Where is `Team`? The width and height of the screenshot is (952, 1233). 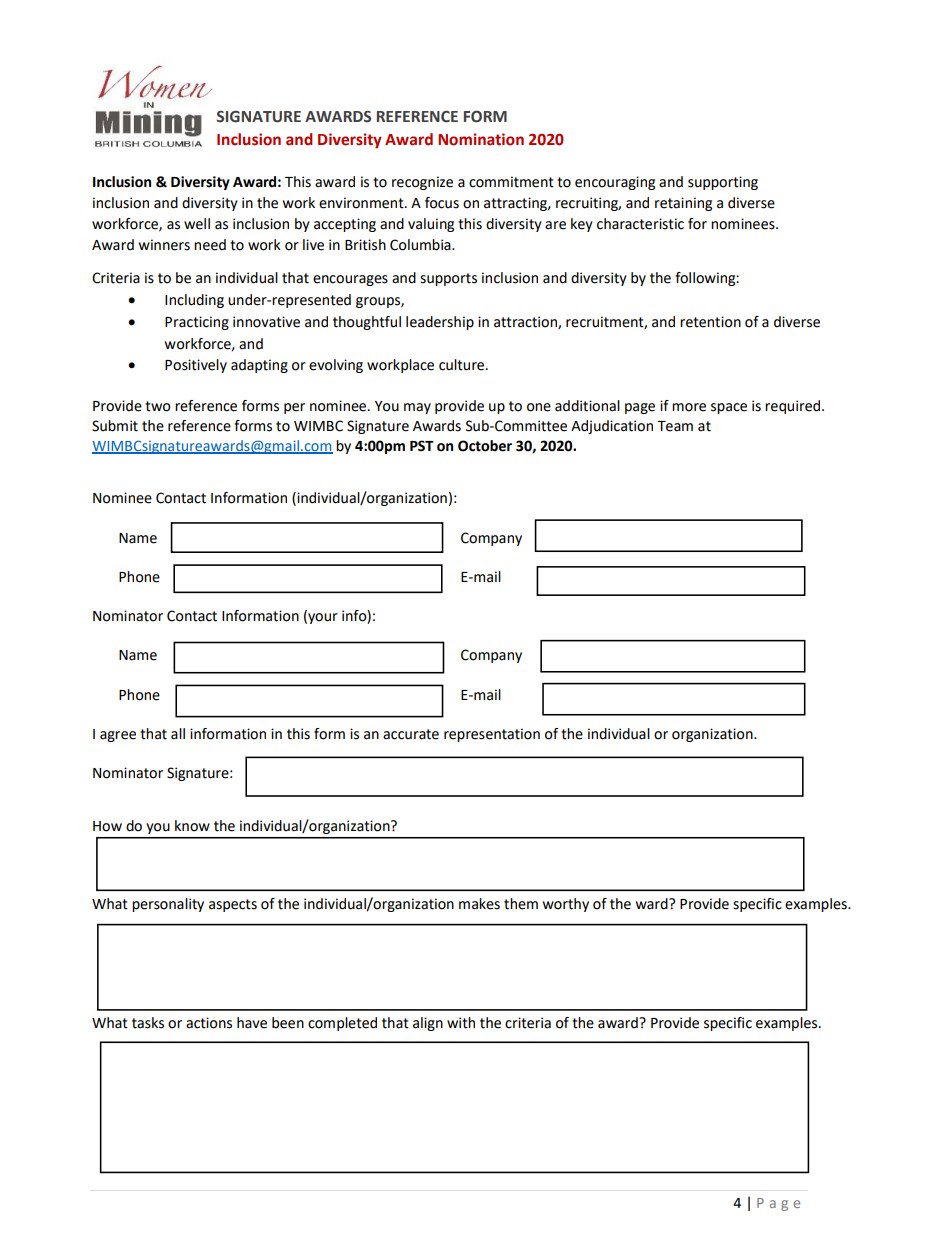 Team is located at coordinates (675, 426).
